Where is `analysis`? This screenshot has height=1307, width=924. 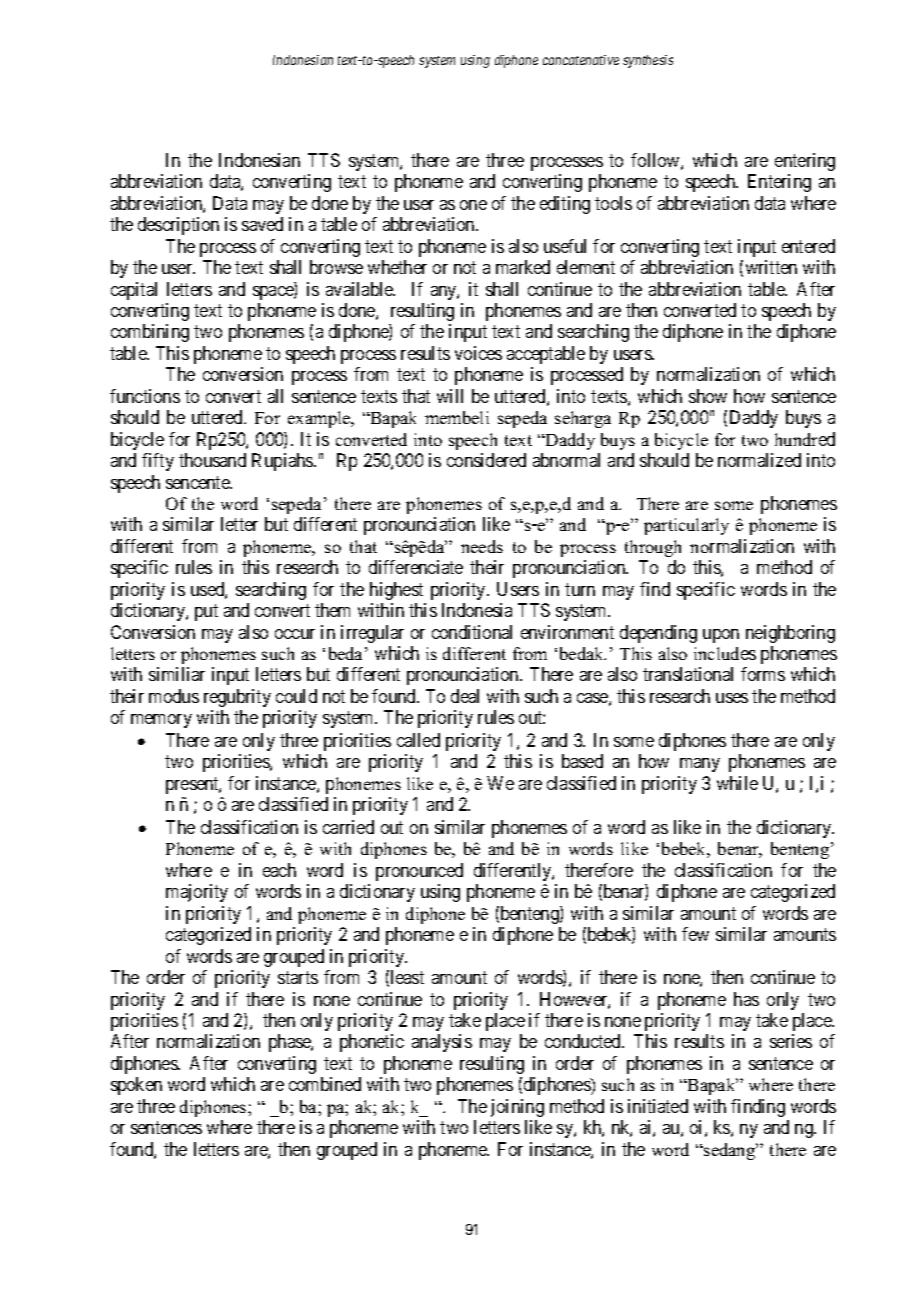 analysis is located at coordinates (442, 1043).
